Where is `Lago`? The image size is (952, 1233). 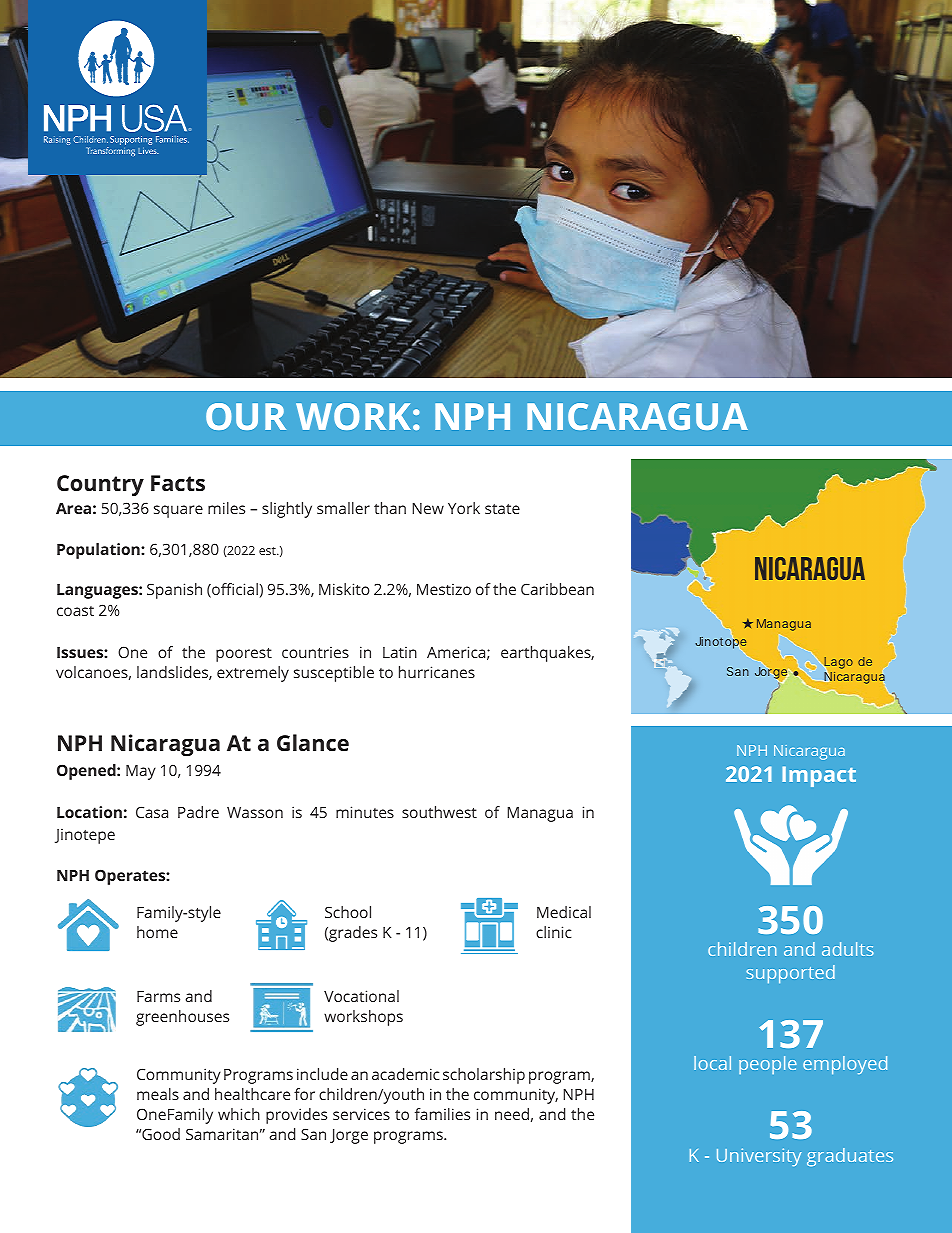
Lago is located at coordinates (837, 664).
